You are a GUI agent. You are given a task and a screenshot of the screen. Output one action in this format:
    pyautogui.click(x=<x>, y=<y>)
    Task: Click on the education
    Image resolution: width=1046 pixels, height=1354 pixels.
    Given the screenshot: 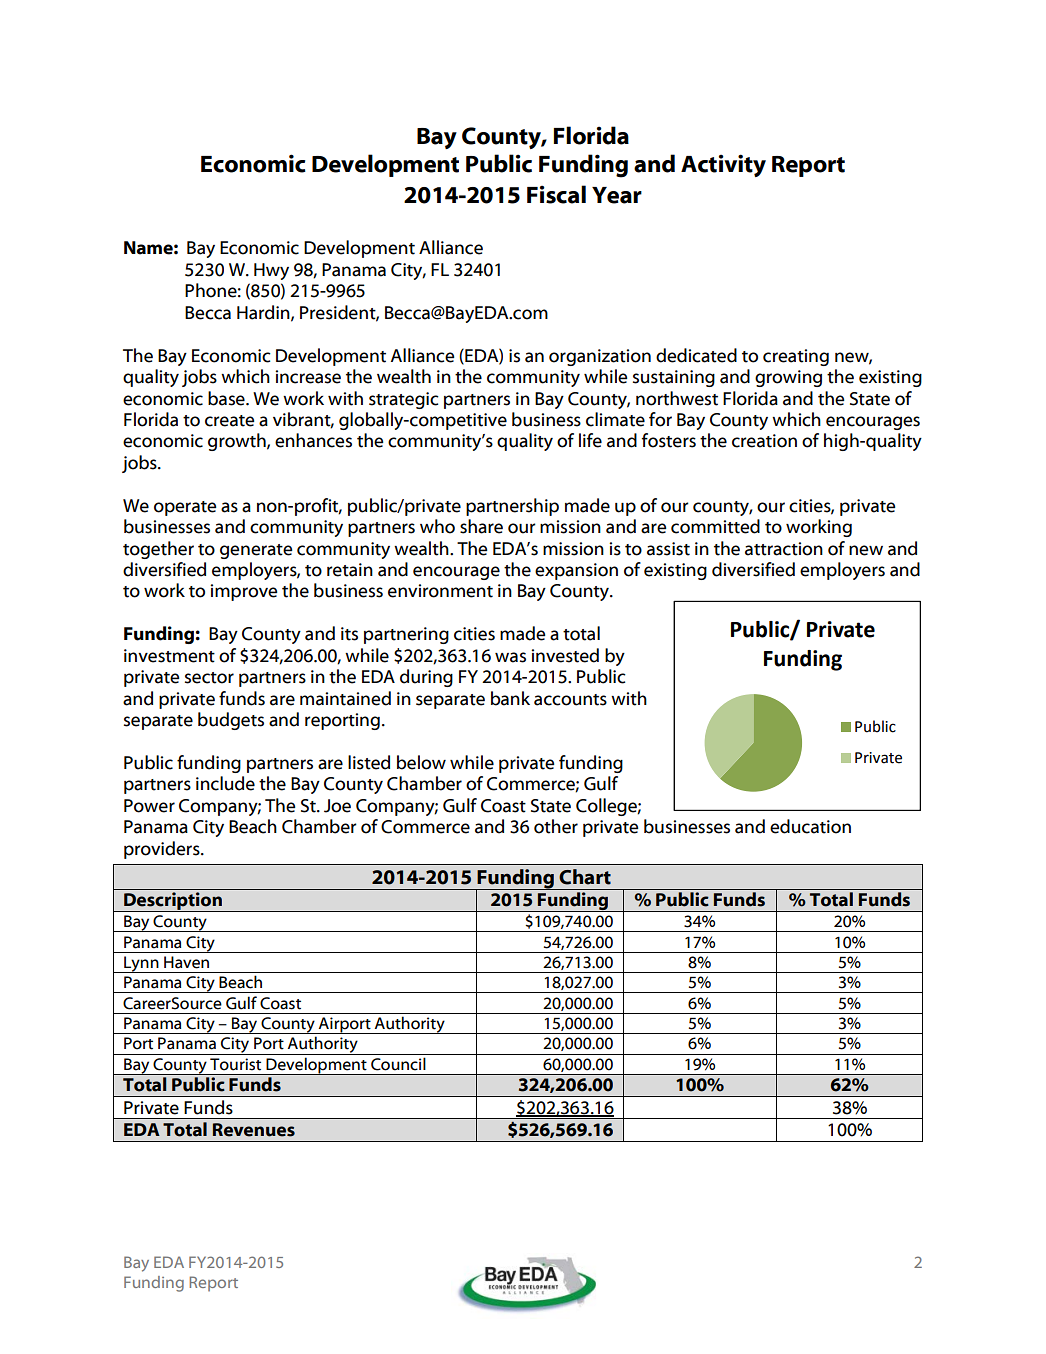 What is the action you would take?
    pyautogui.click(x=810, y=826)
